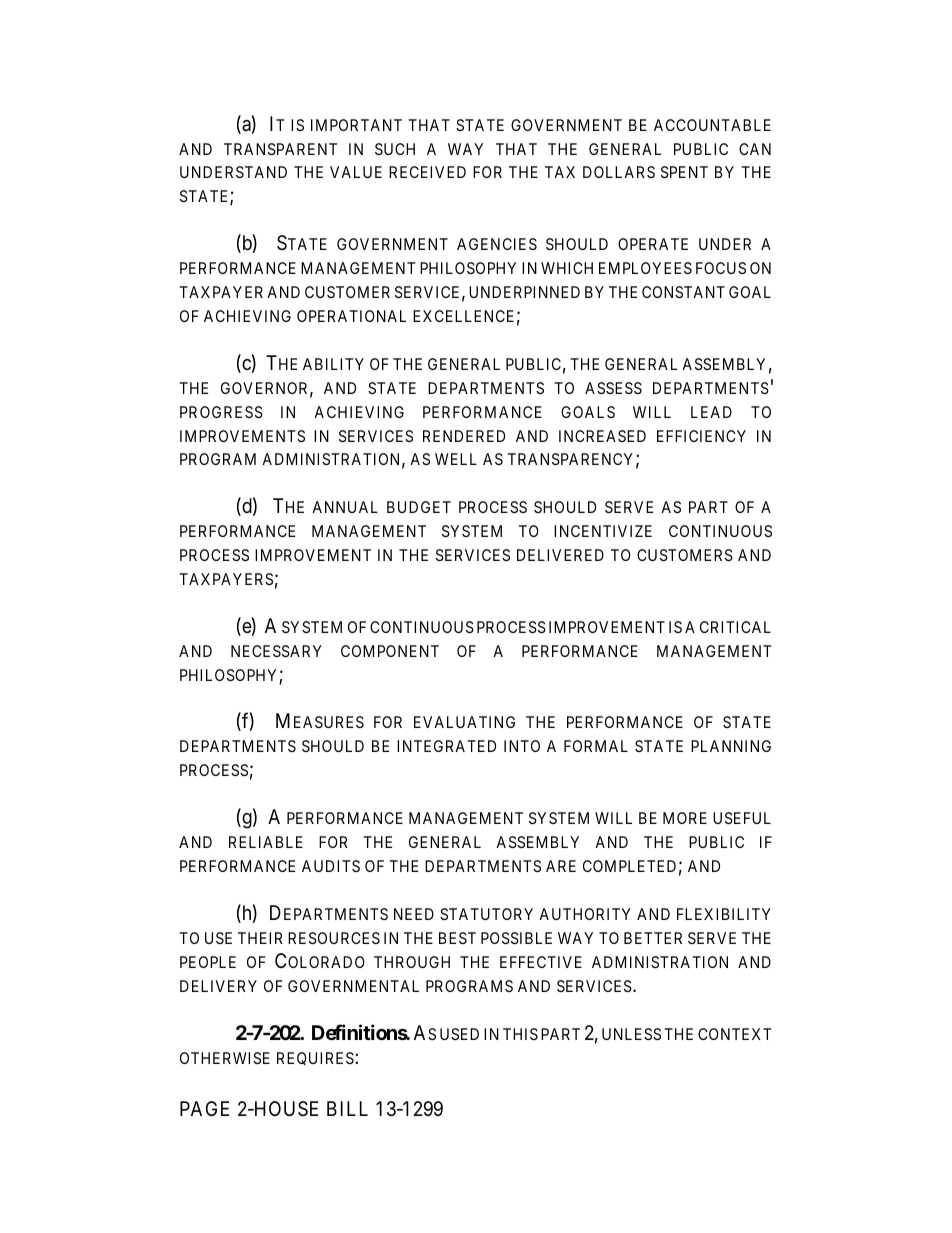 The image size is (952, 1233). Describe the element at coordinates (395, 149) in the page. I see `SUCH` at that location.
